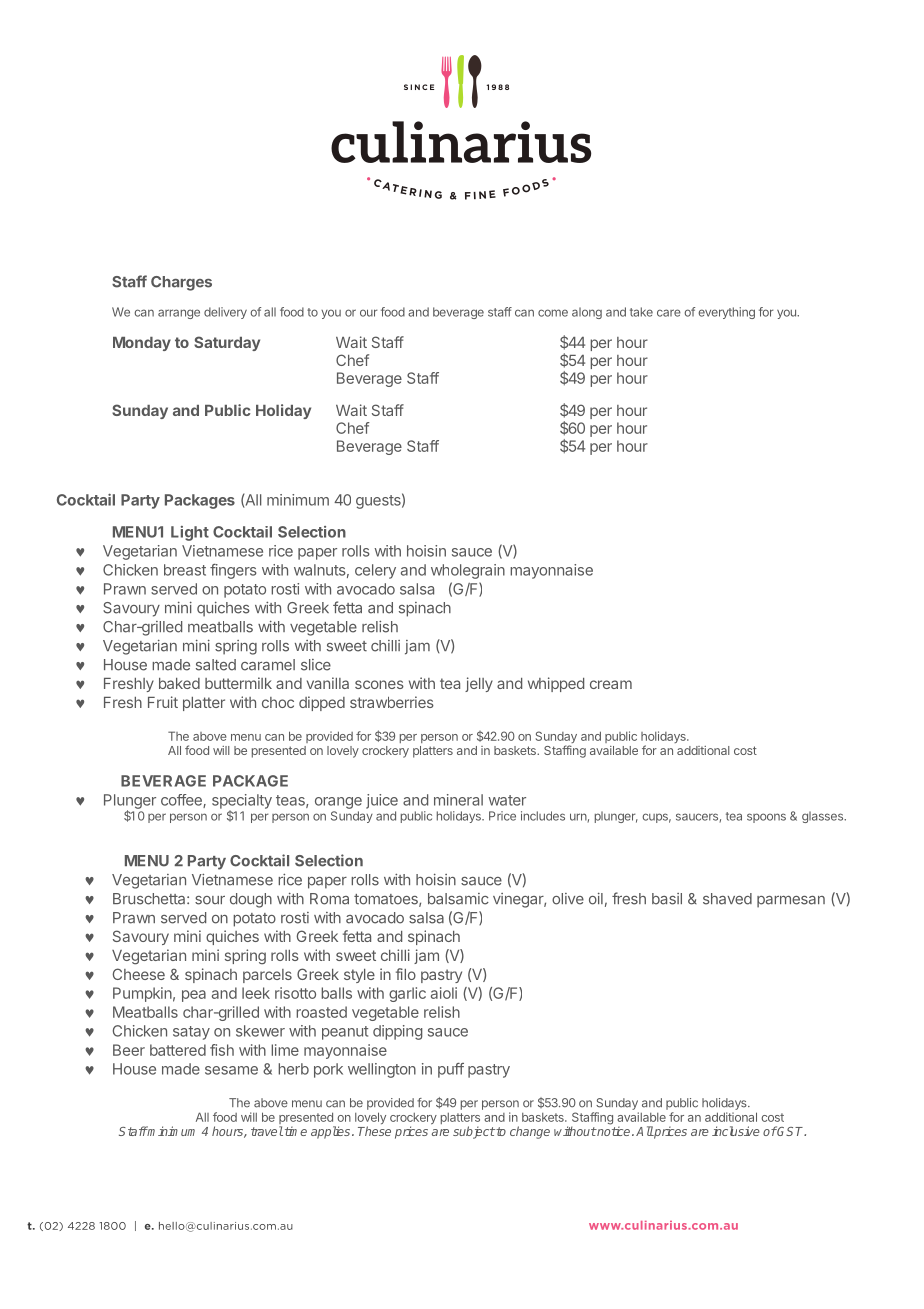 The image size is (924, 1309). I want to click on Fruit, so click(163, 702).
